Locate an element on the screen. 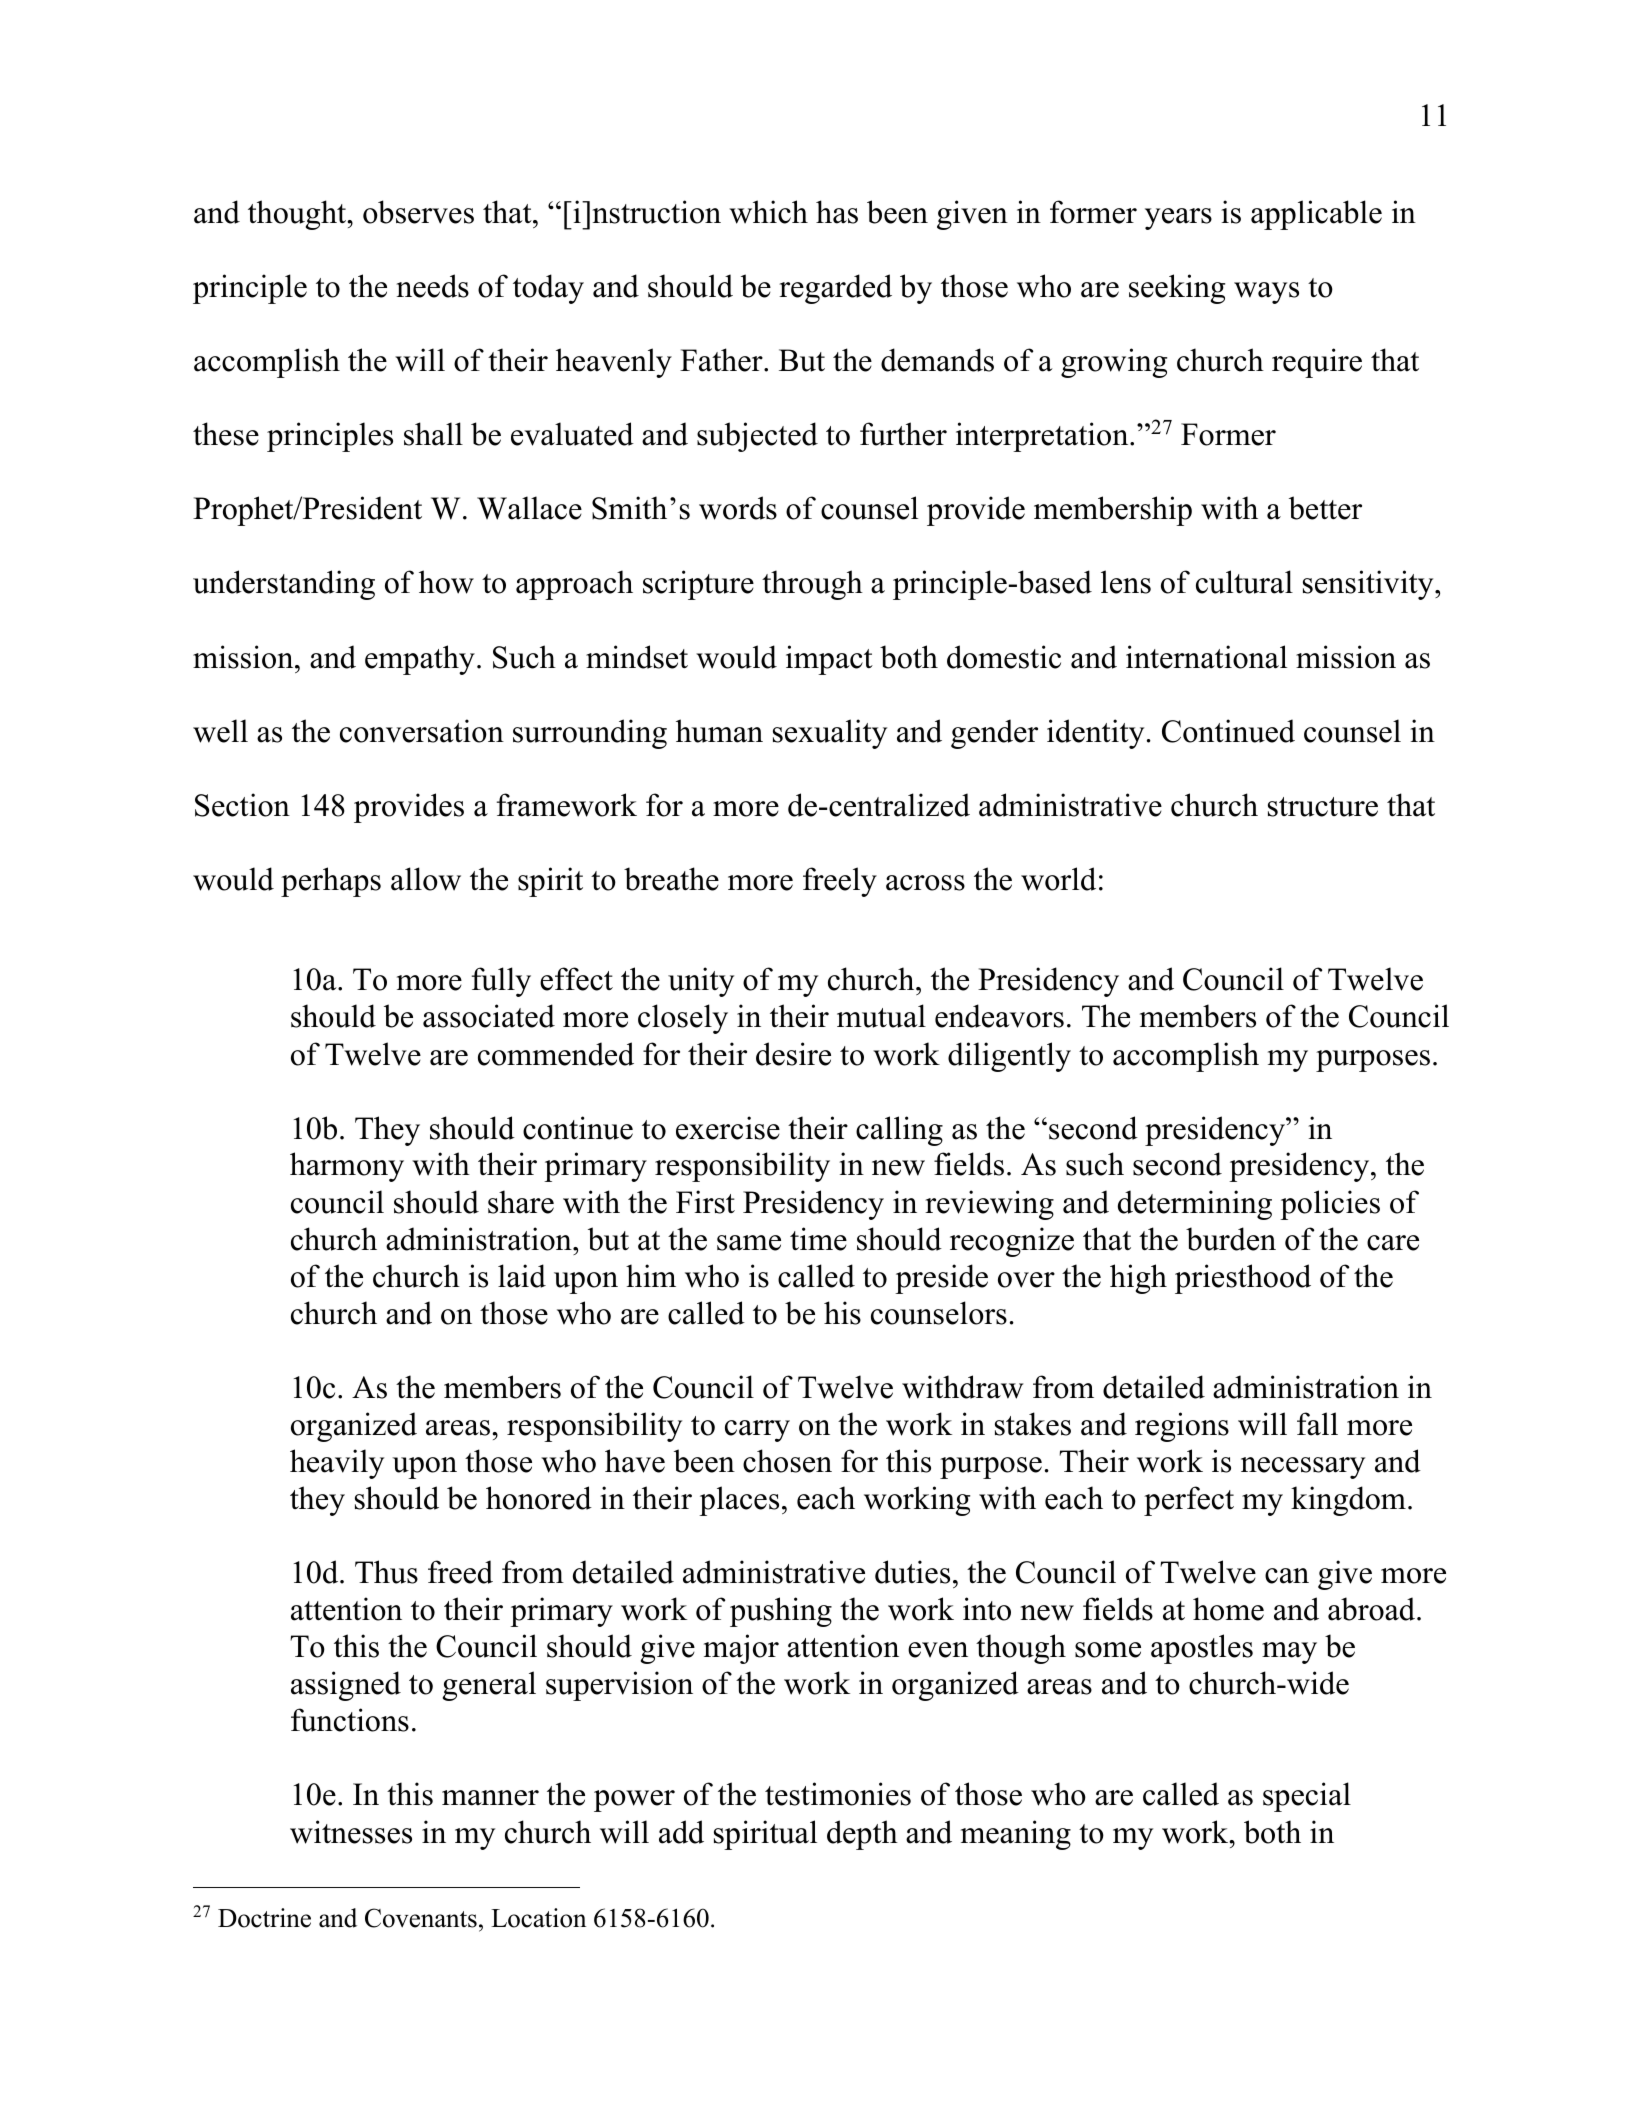  necessary is located at coordinates (1303, 1468).
